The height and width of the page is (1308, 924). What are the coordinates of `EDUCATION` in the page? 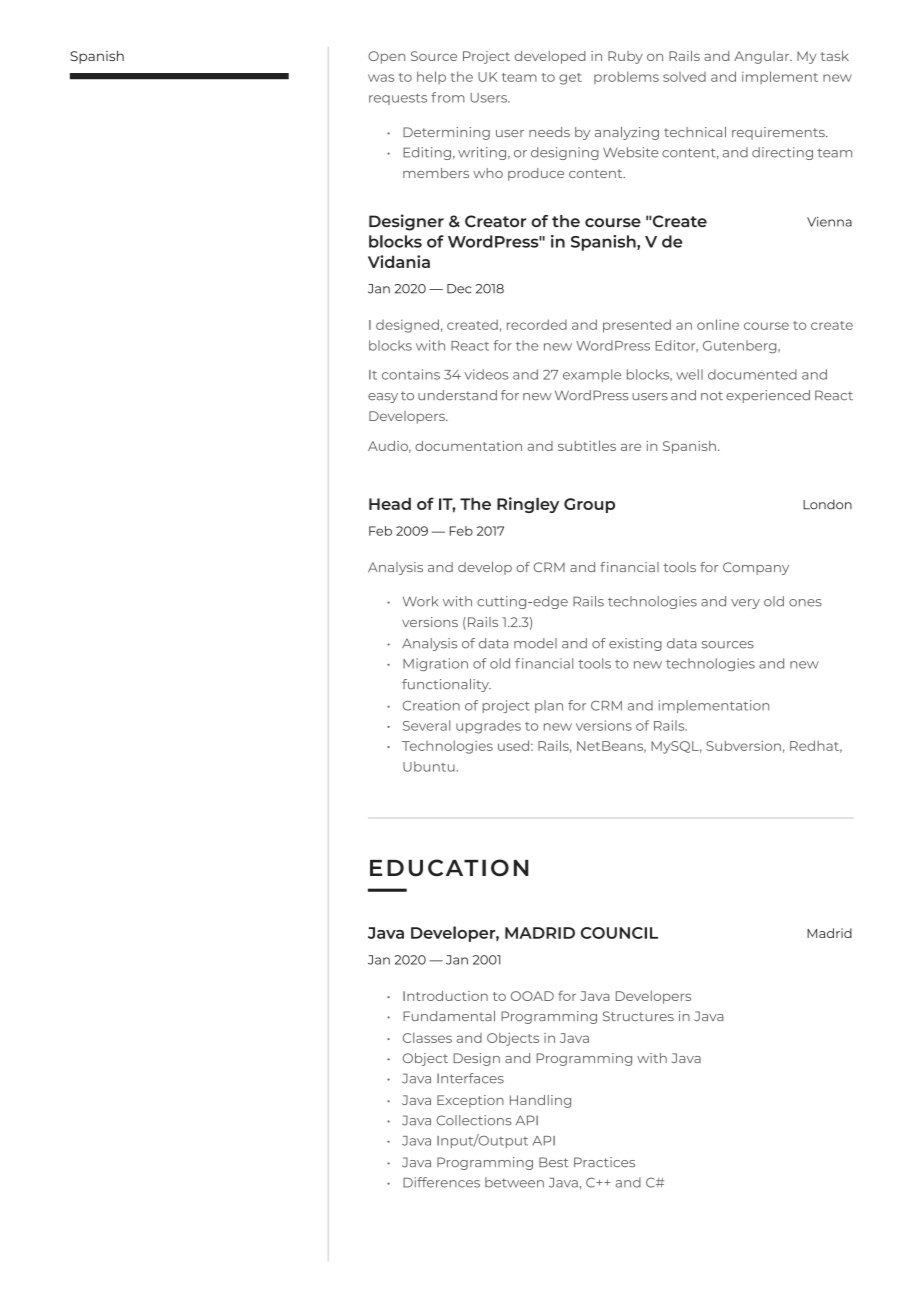 It's located at (449, 868).
